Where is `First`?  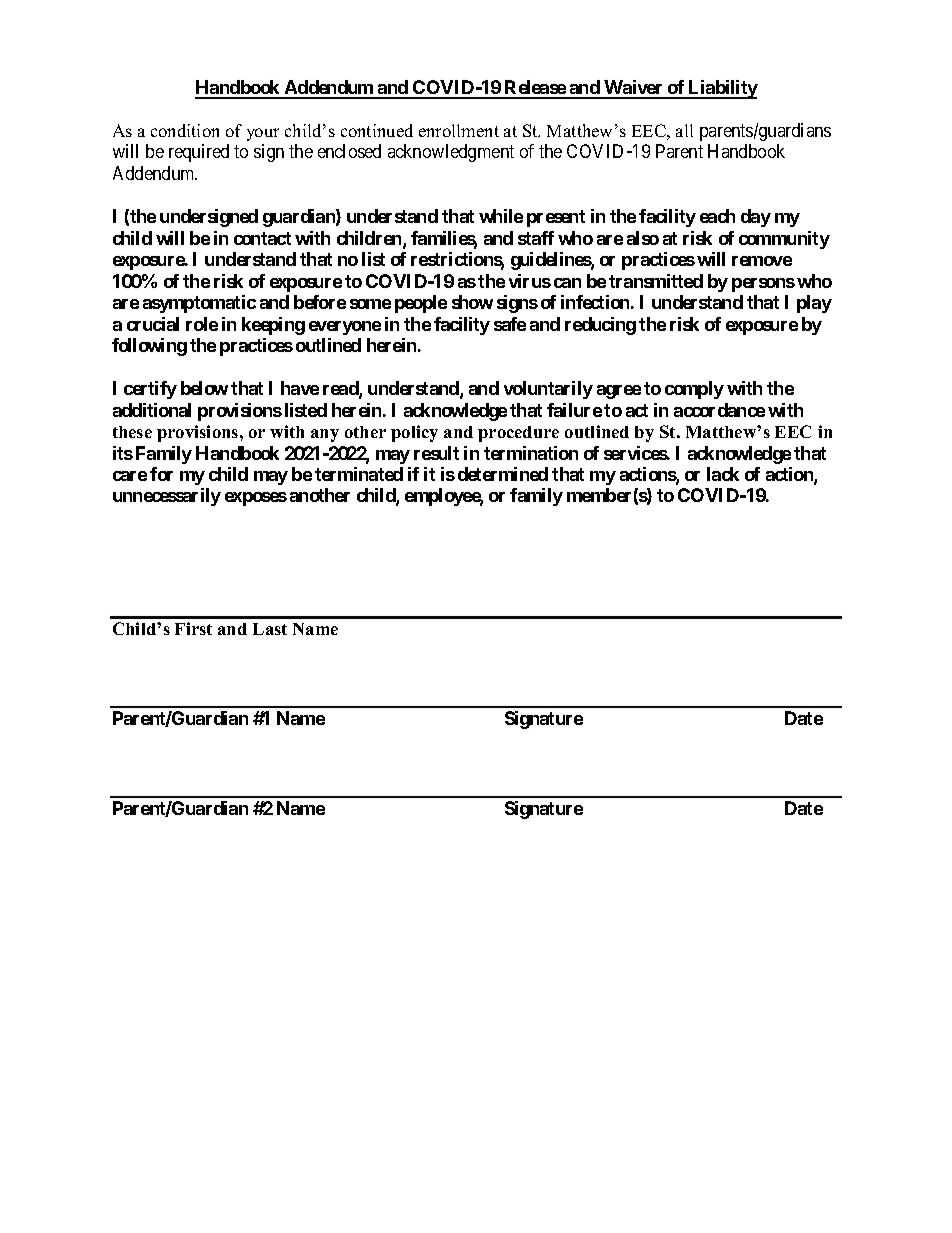
First is located at coordinates (193, 628).
